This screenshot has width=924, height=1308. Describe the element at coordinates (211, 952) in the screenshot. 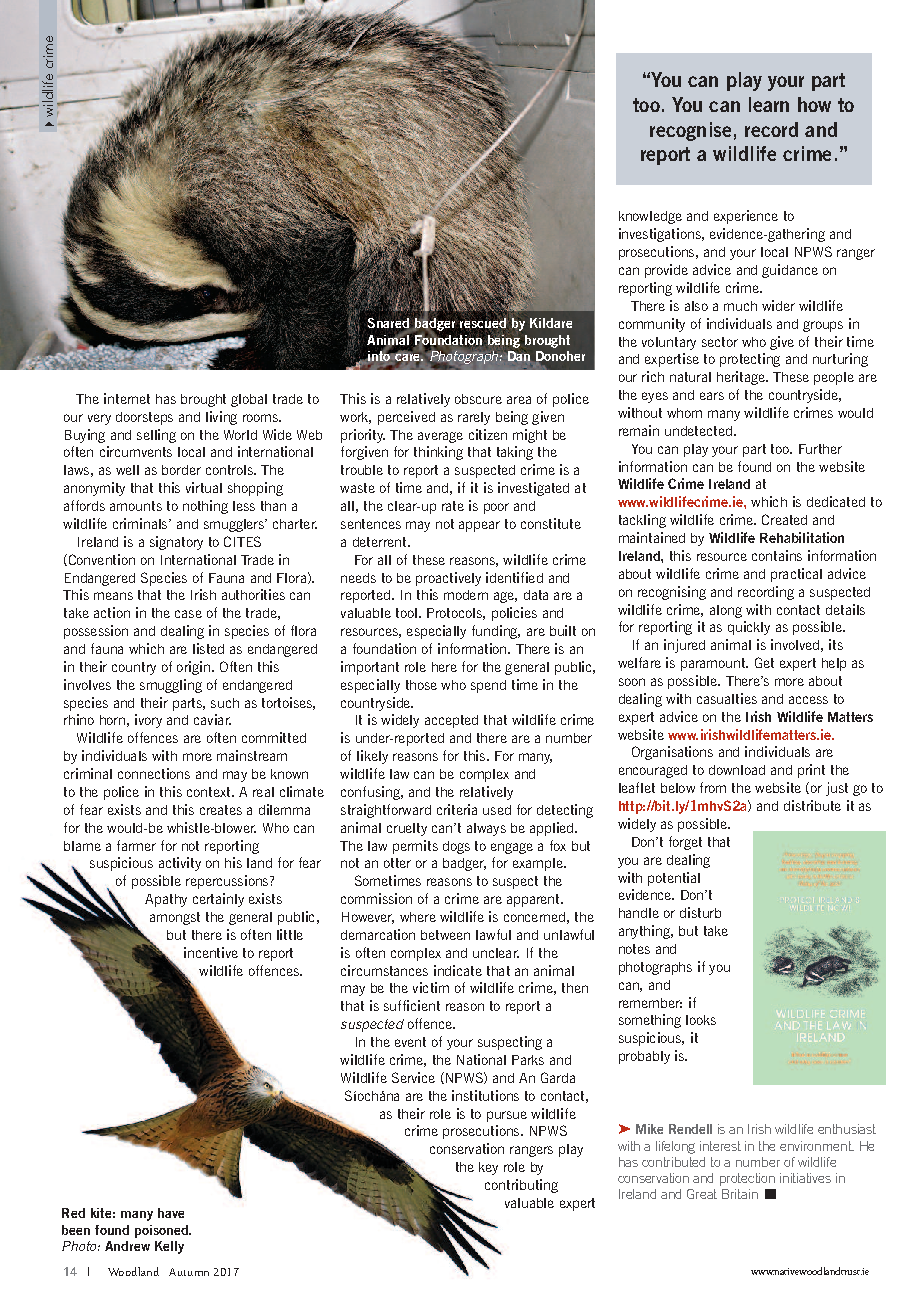

I see `incentive` at that location.
